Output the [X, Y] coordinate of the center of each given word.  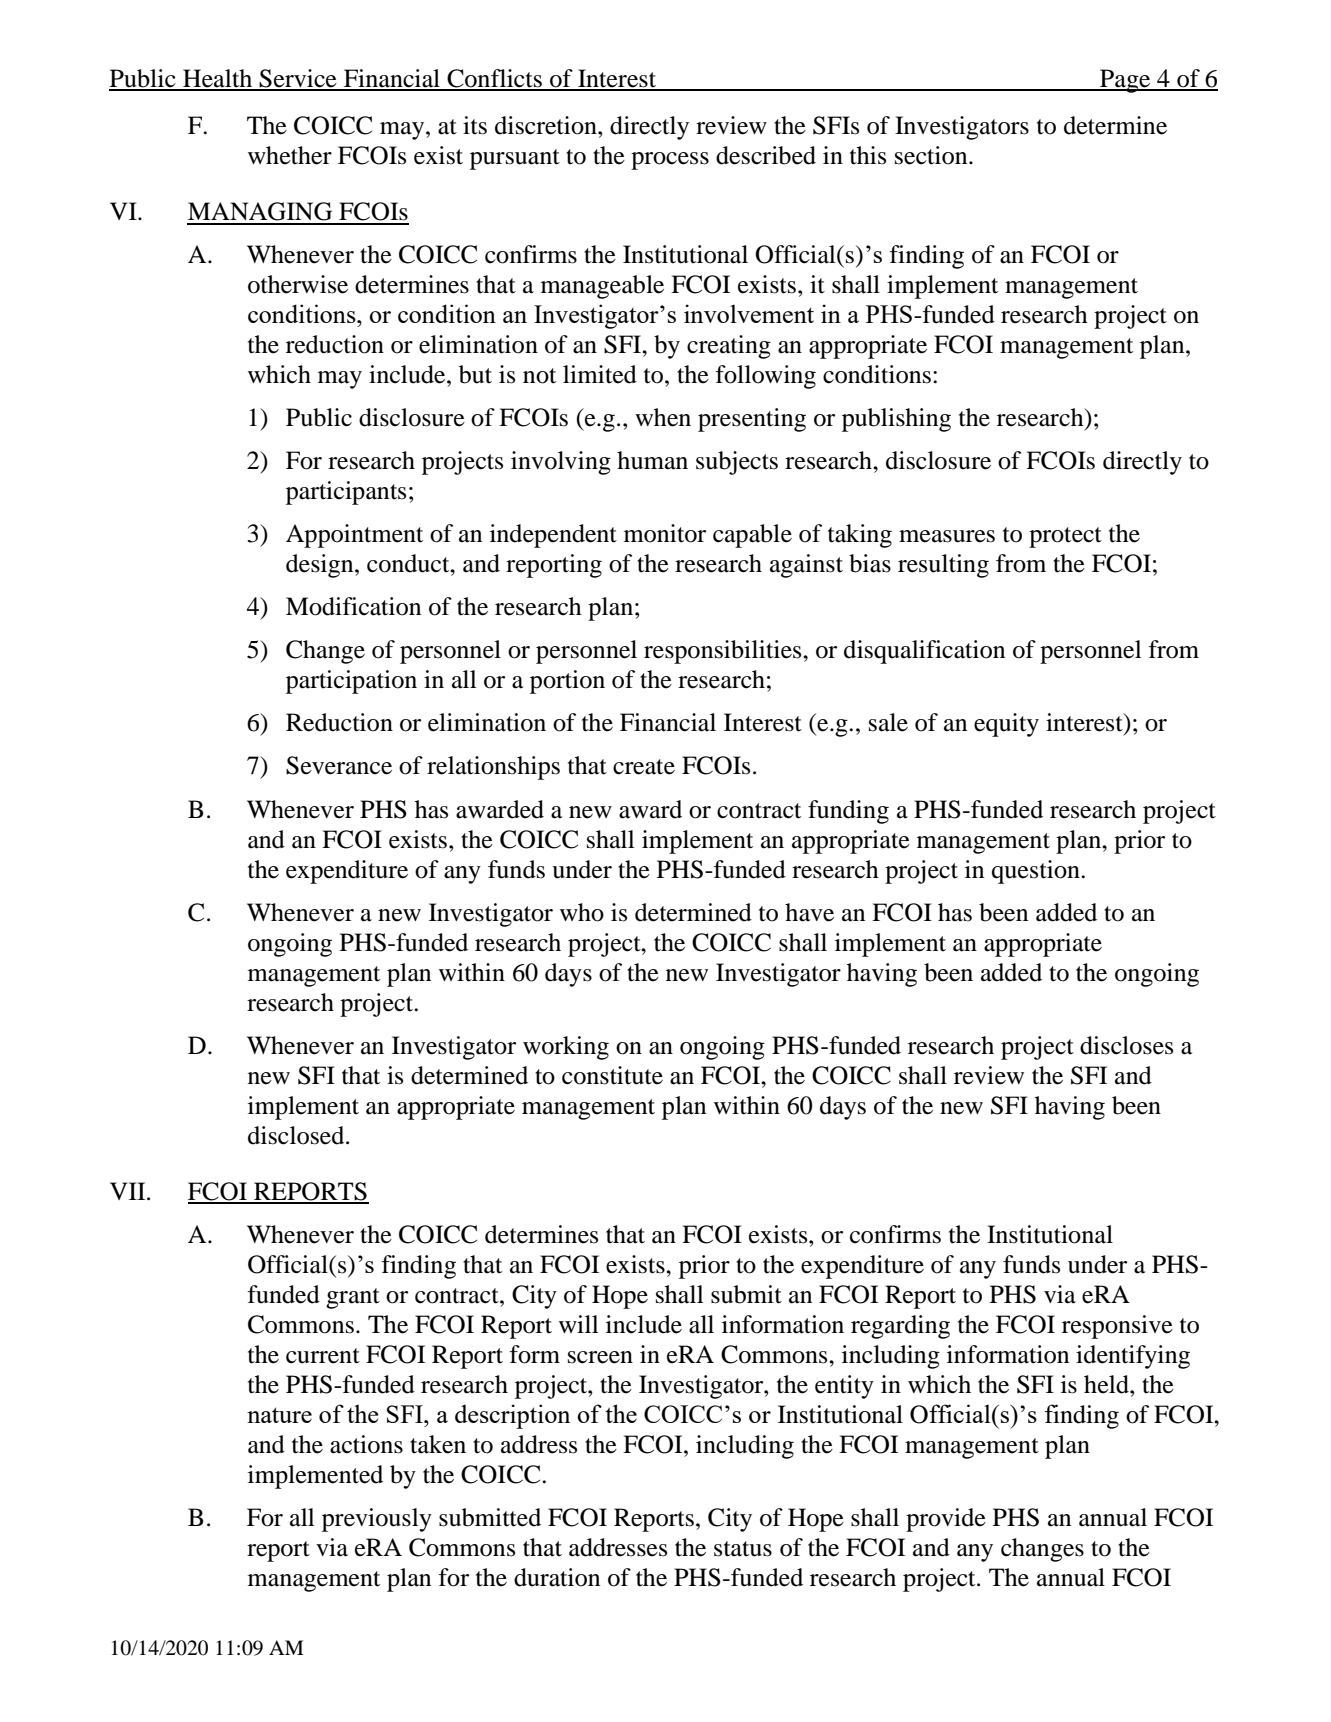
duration [557, 1577]
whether [290, 155]
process [670, 161]
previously [377, 1520]
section [932, 155]
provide [946, 1520]
